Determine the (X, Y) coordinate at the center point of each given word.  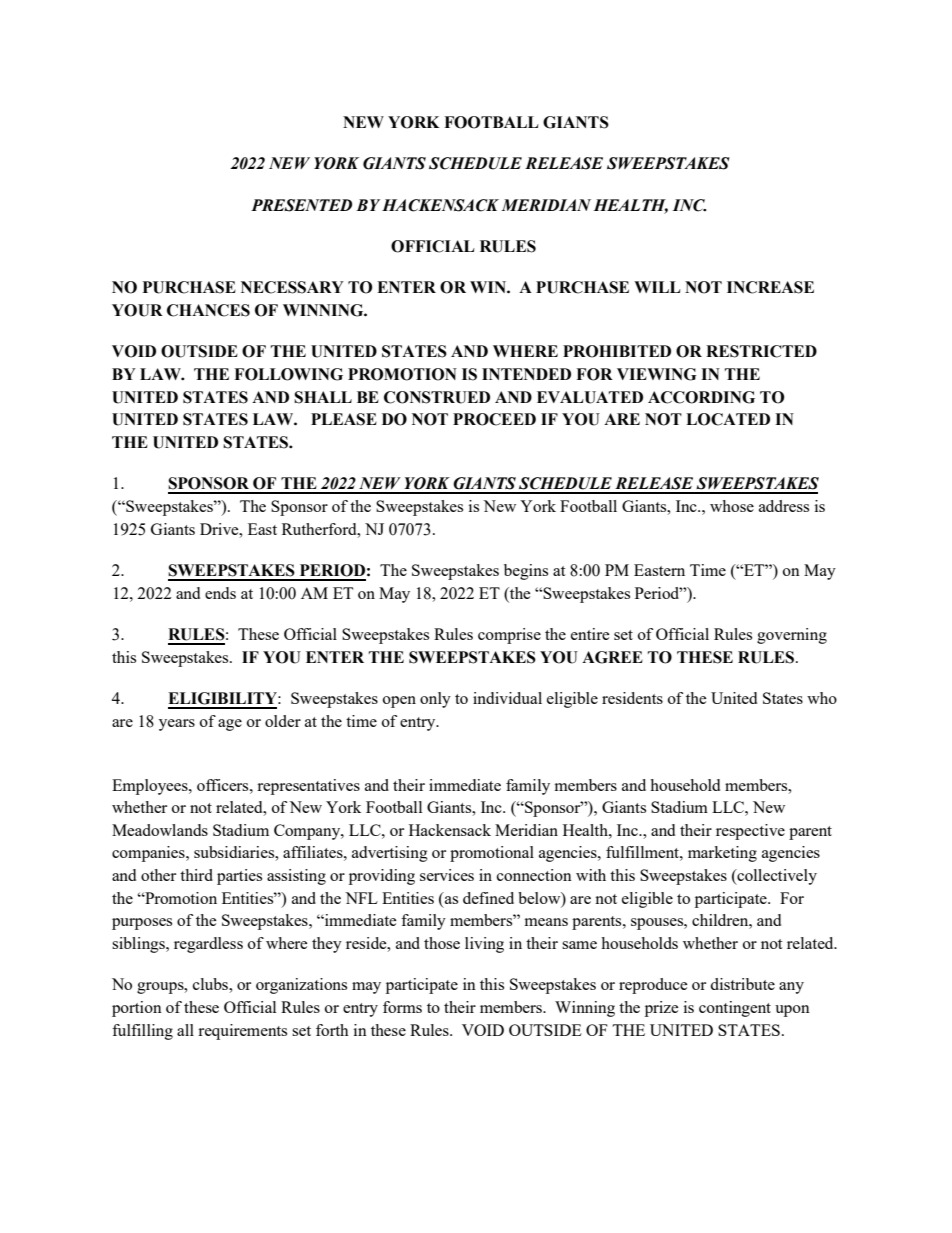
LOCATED (728, 419)
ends (220, 593)
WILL (657, 287)
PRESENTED (301, 205)
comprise (509, 636)
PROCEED (494, 419)
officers (224, 785)
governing (792, 636)
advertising (390, 854)
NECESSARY (292, 287)
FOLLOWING (288, 374)
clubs (211, 984)
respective (750, 832)
